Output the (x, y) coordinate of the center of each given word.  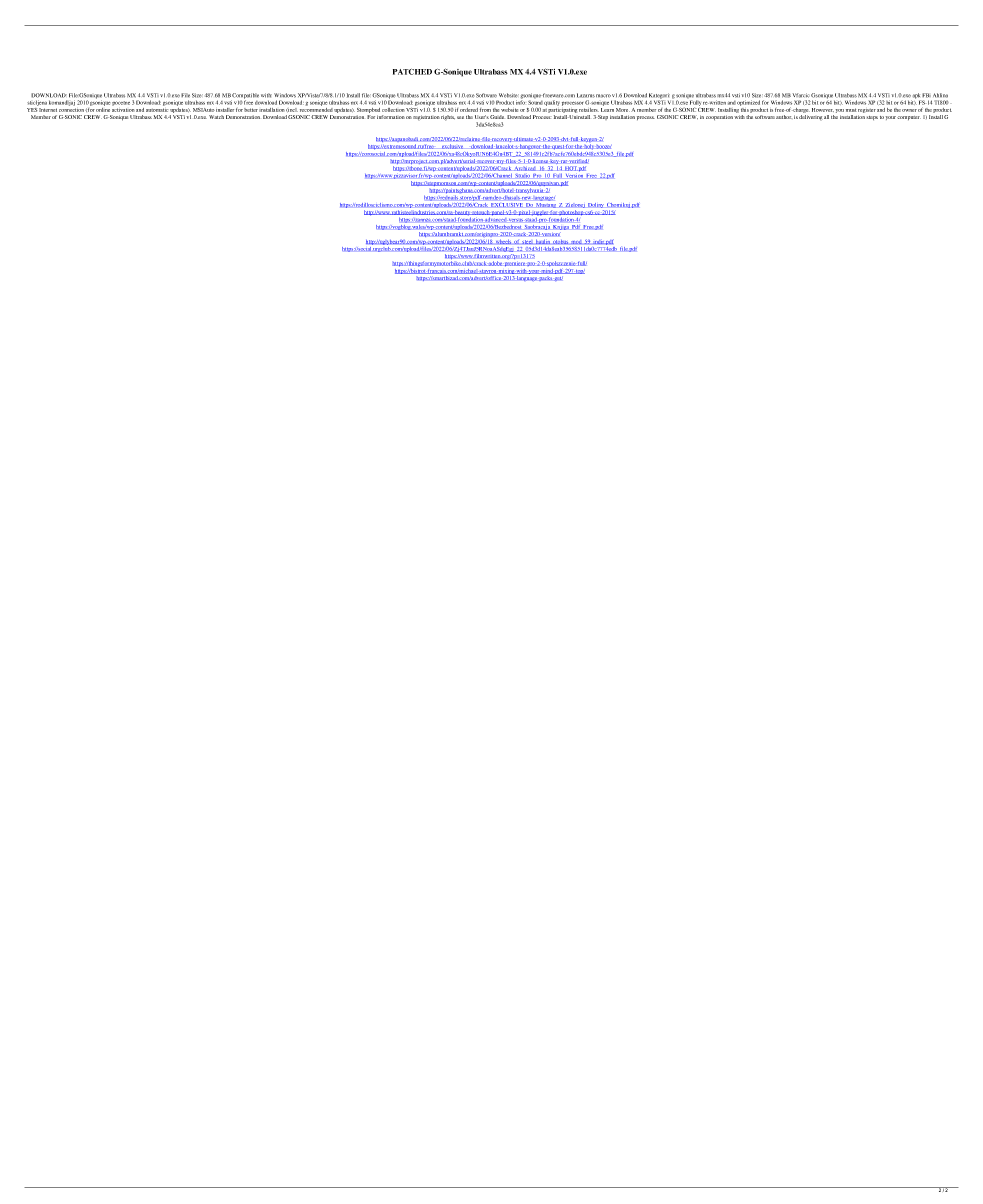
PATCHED (412, 72)
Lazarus (586, 95)
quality (551, 103)
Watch (216, 117)
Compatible (245, 97)
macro (603, 96)
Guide (497, 117)
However (823, 110)
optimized (748, 103)
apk (916, 97)
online (103, 108)
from (485, 110)
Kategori (659, 97)
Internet (48, 110)
